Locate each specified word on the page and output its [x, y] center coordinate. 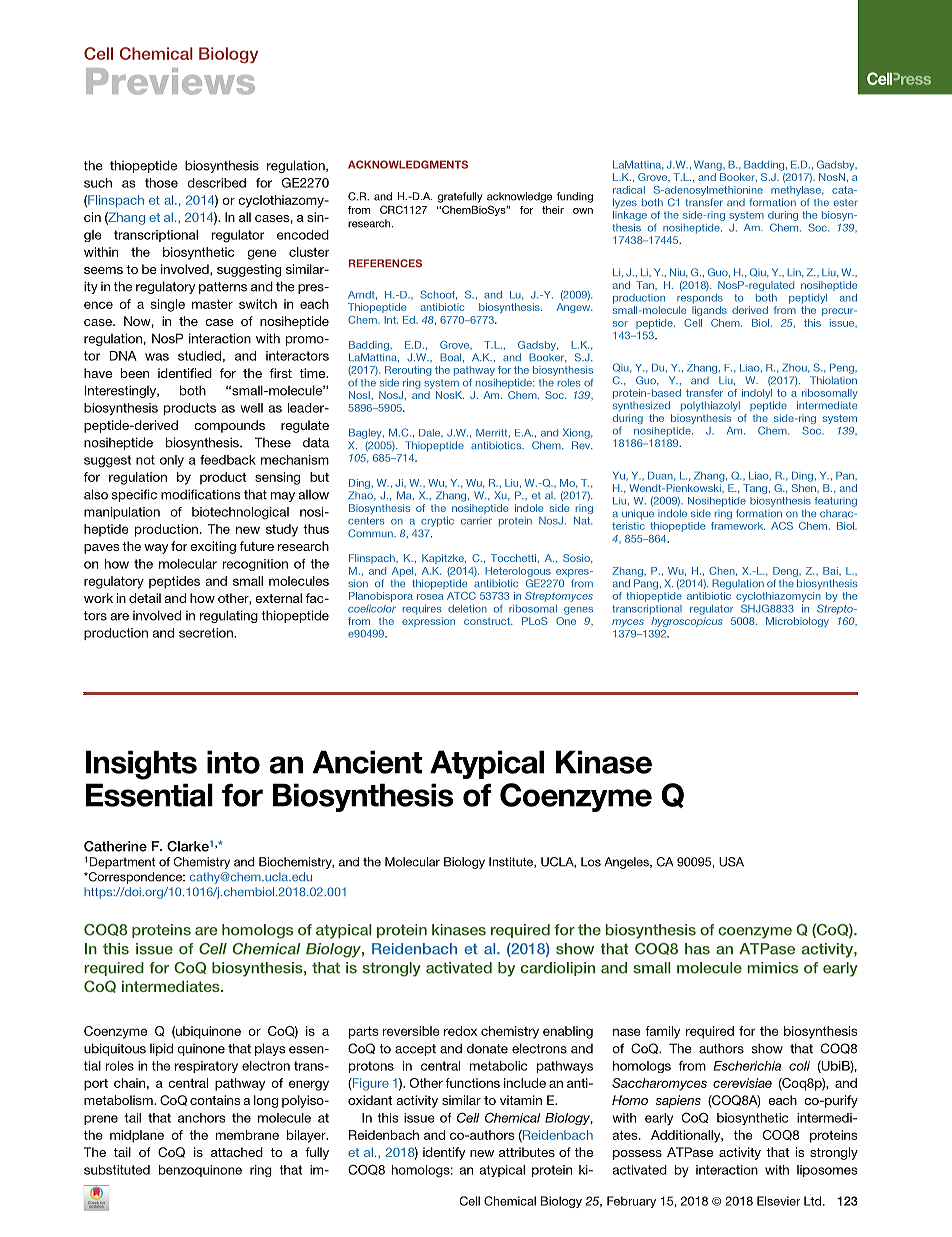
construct [488, 621]
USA [731, 862]
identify [444, 1153]
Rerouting [408, 371]
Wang [709, 165]
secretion [207, 633]
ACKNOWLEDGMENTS [408, 164]
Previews [170, 81]
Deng [786, 572]
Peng [843, 368]
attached [237, 1152]
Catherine [115, 846]
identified [185, 373]
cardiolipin [558, 969]
